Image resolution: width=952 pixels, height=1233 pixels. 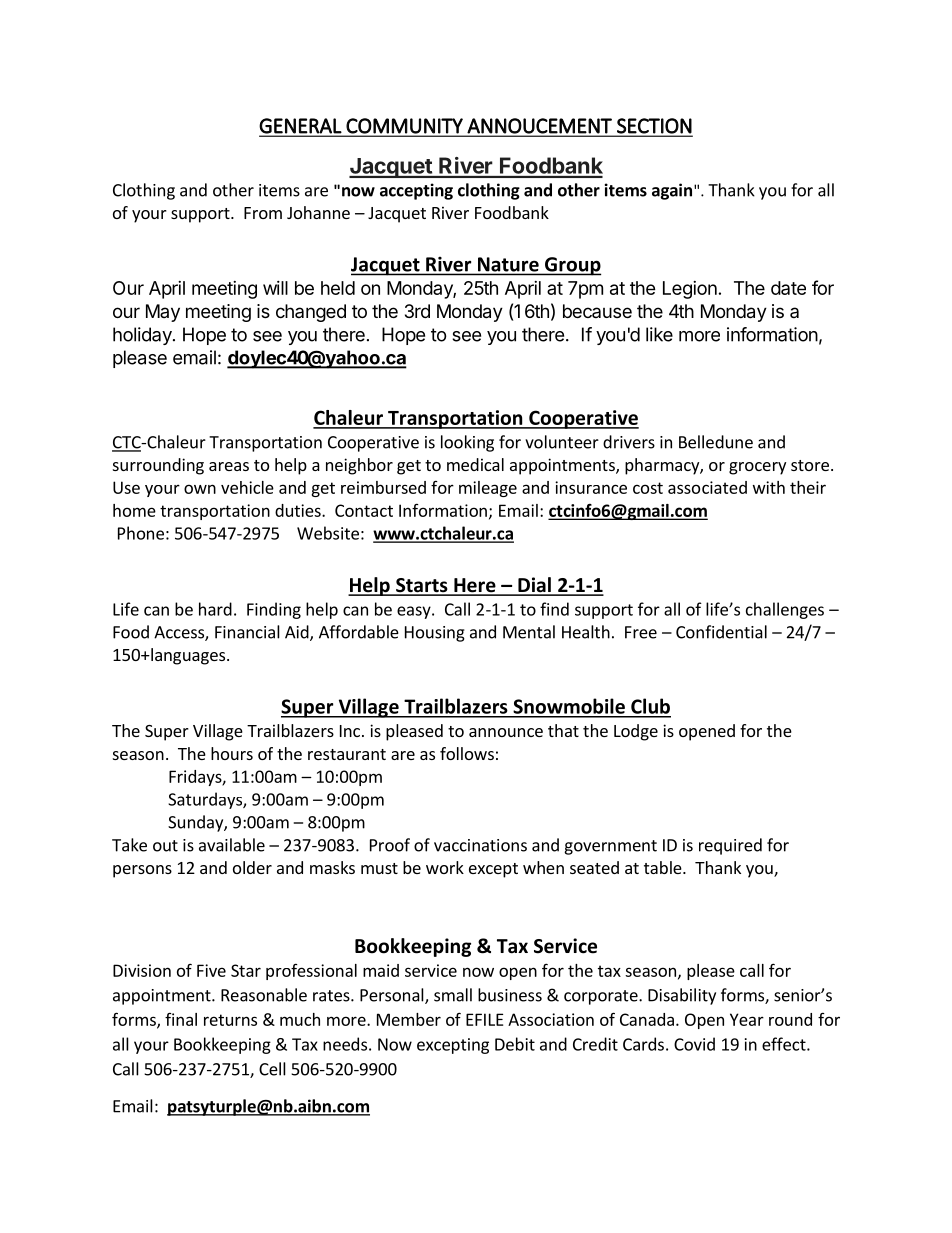 What do you see at coordinates (416, 191) in the image?
I see `accepting` at bounding box center [416, 191].
